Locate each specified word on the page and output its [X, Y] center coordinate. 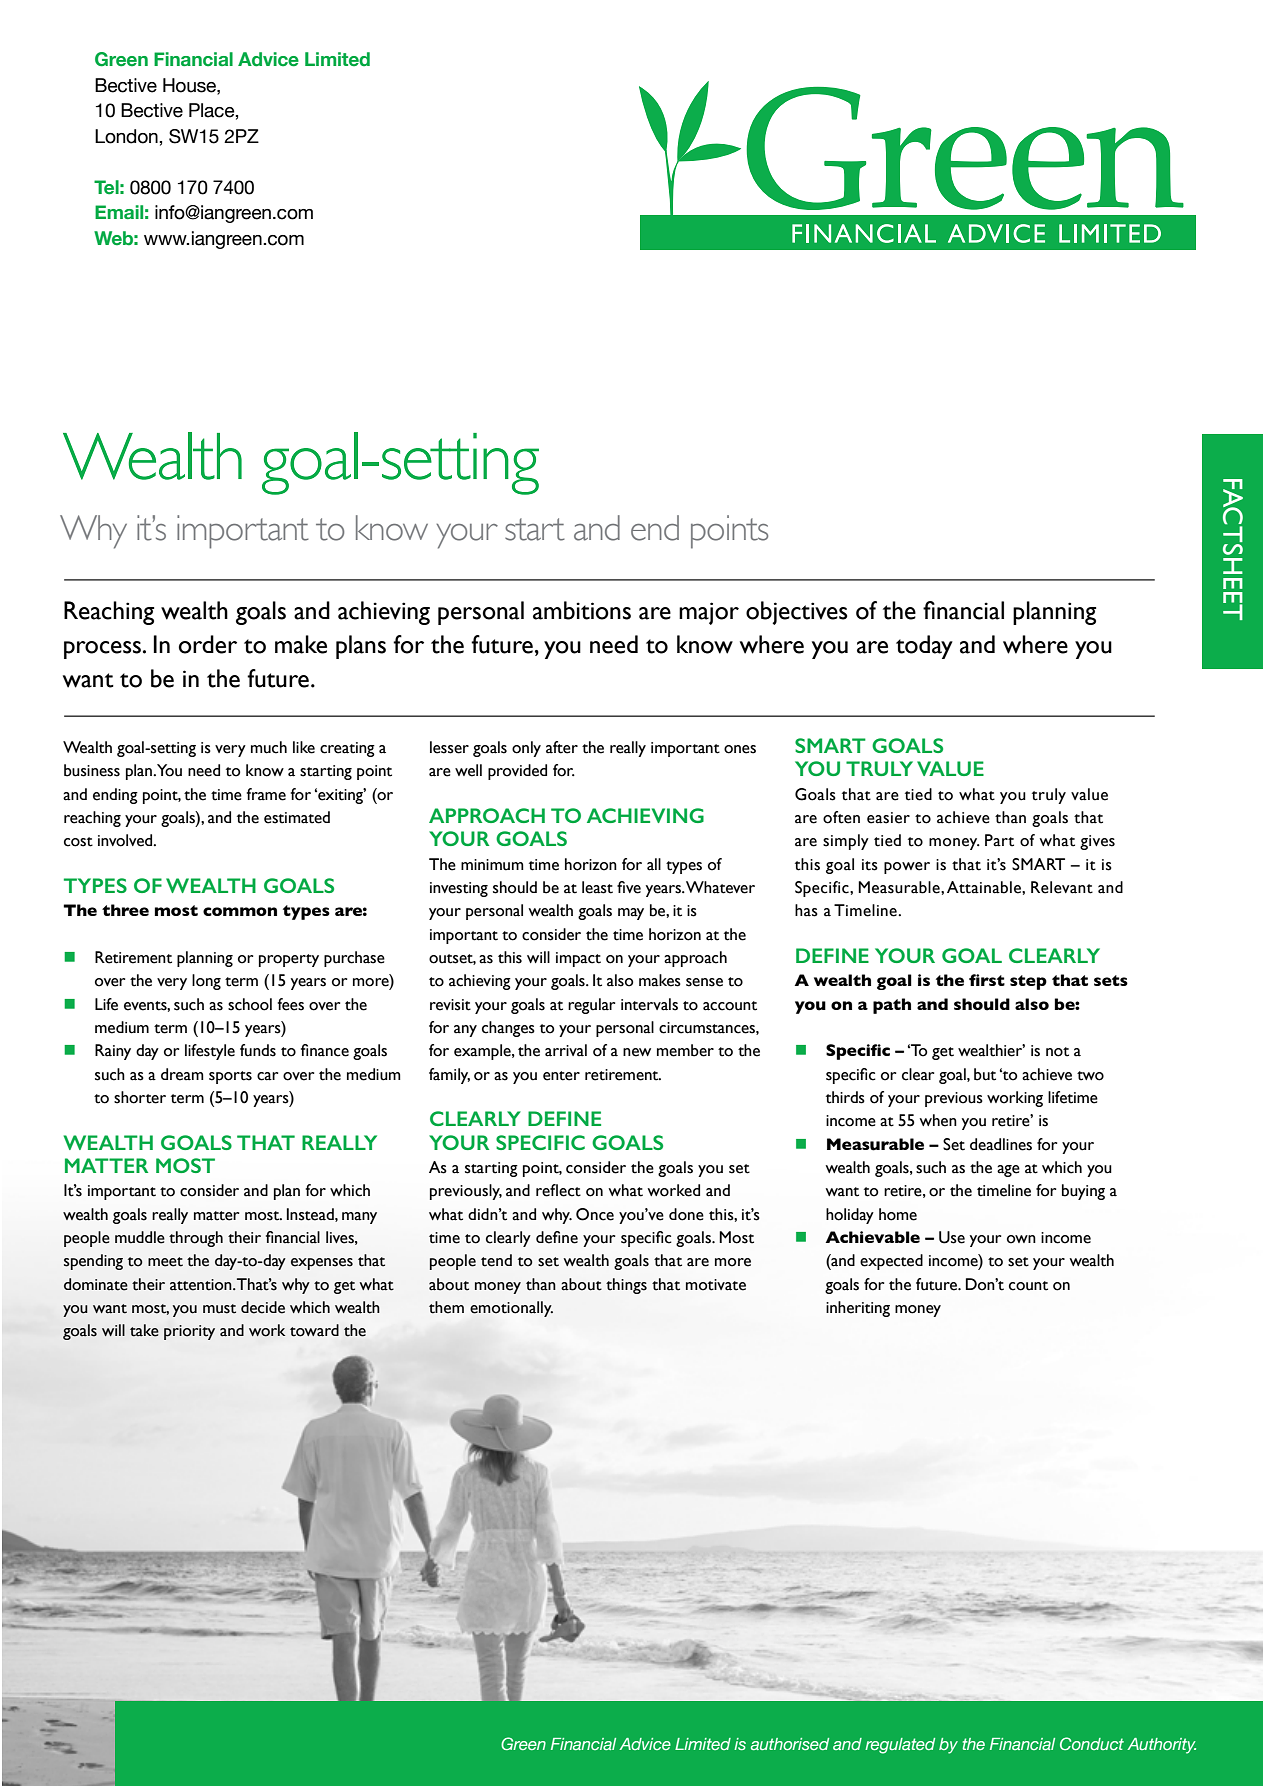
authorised [790, 1744]
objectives [797, 613]
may [631, 914]
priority [189, 1332]
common [240, 911]
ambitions [582, 610]
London [127, 136]
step [1028, 982]
